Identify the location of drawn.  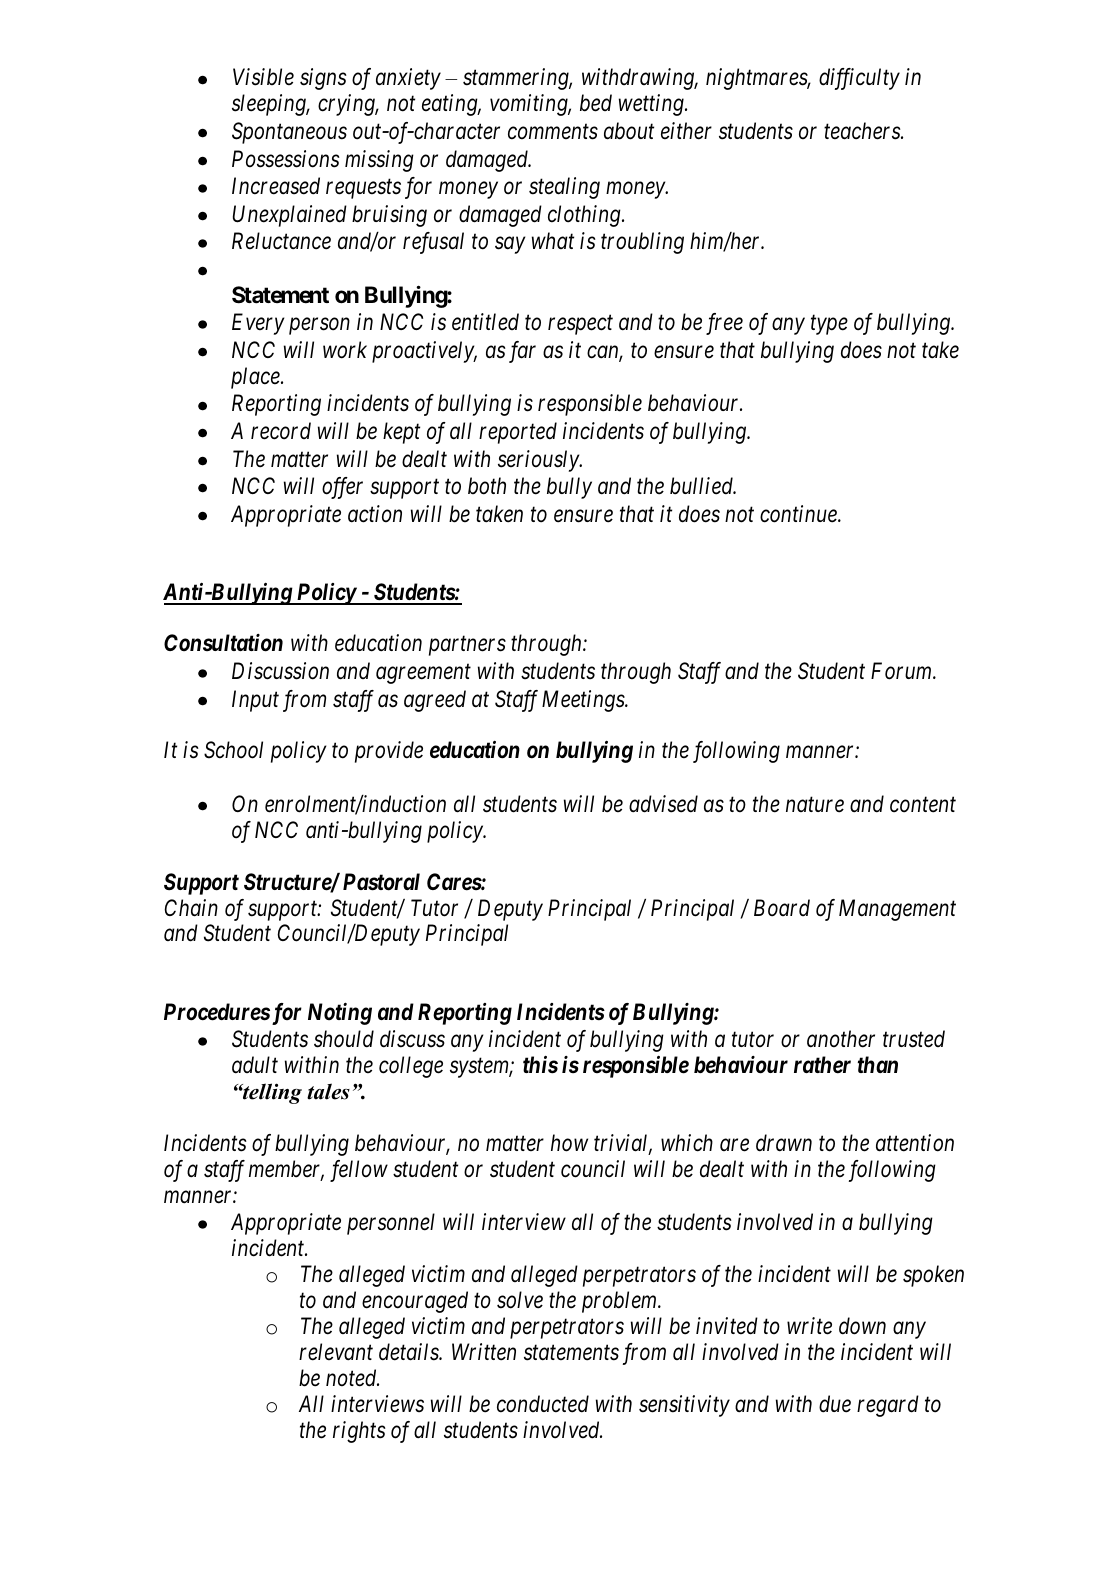
(784, 1143).
